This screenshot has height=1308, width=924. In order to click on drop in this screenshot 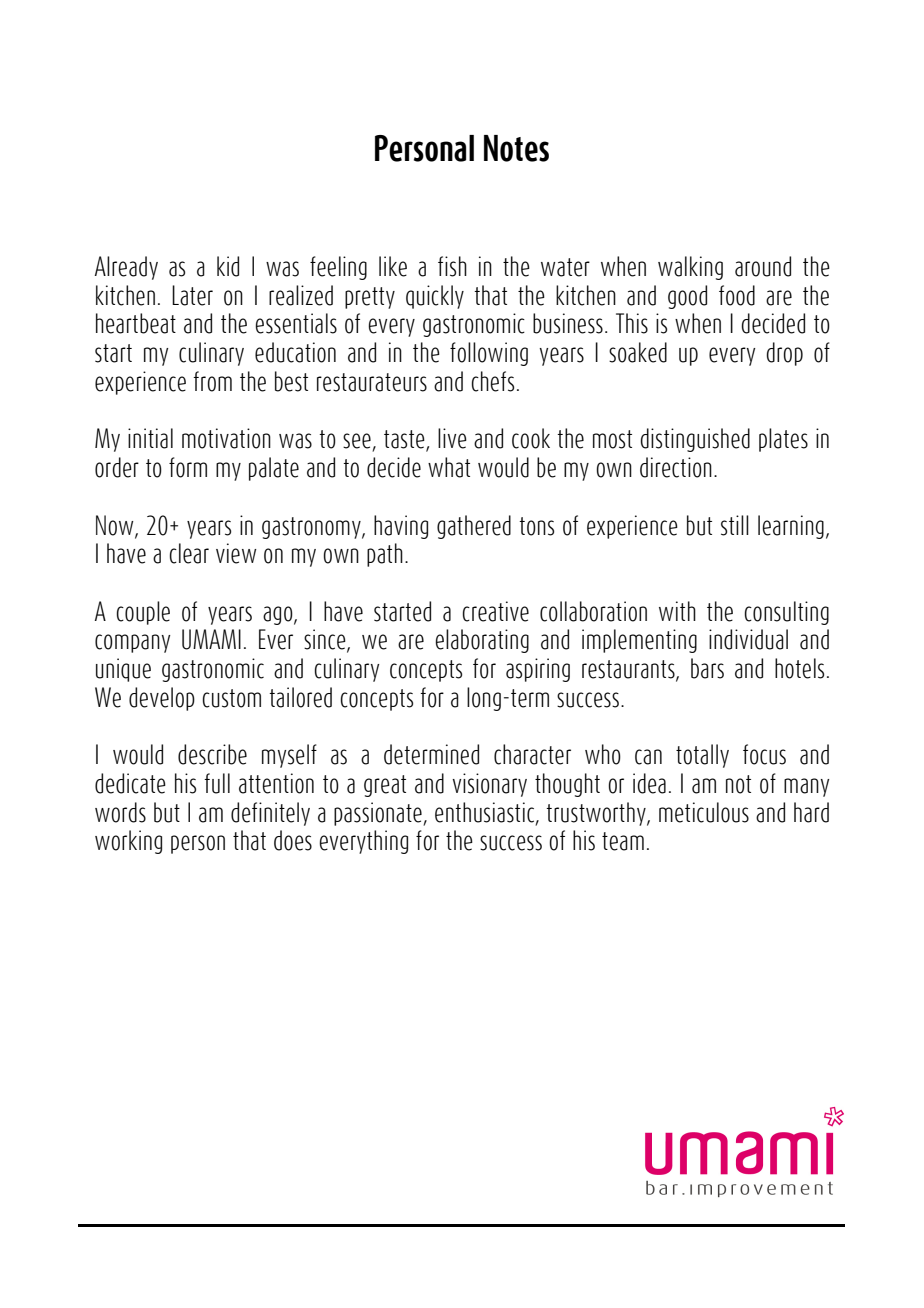, I will do `click(784, 354)`.
